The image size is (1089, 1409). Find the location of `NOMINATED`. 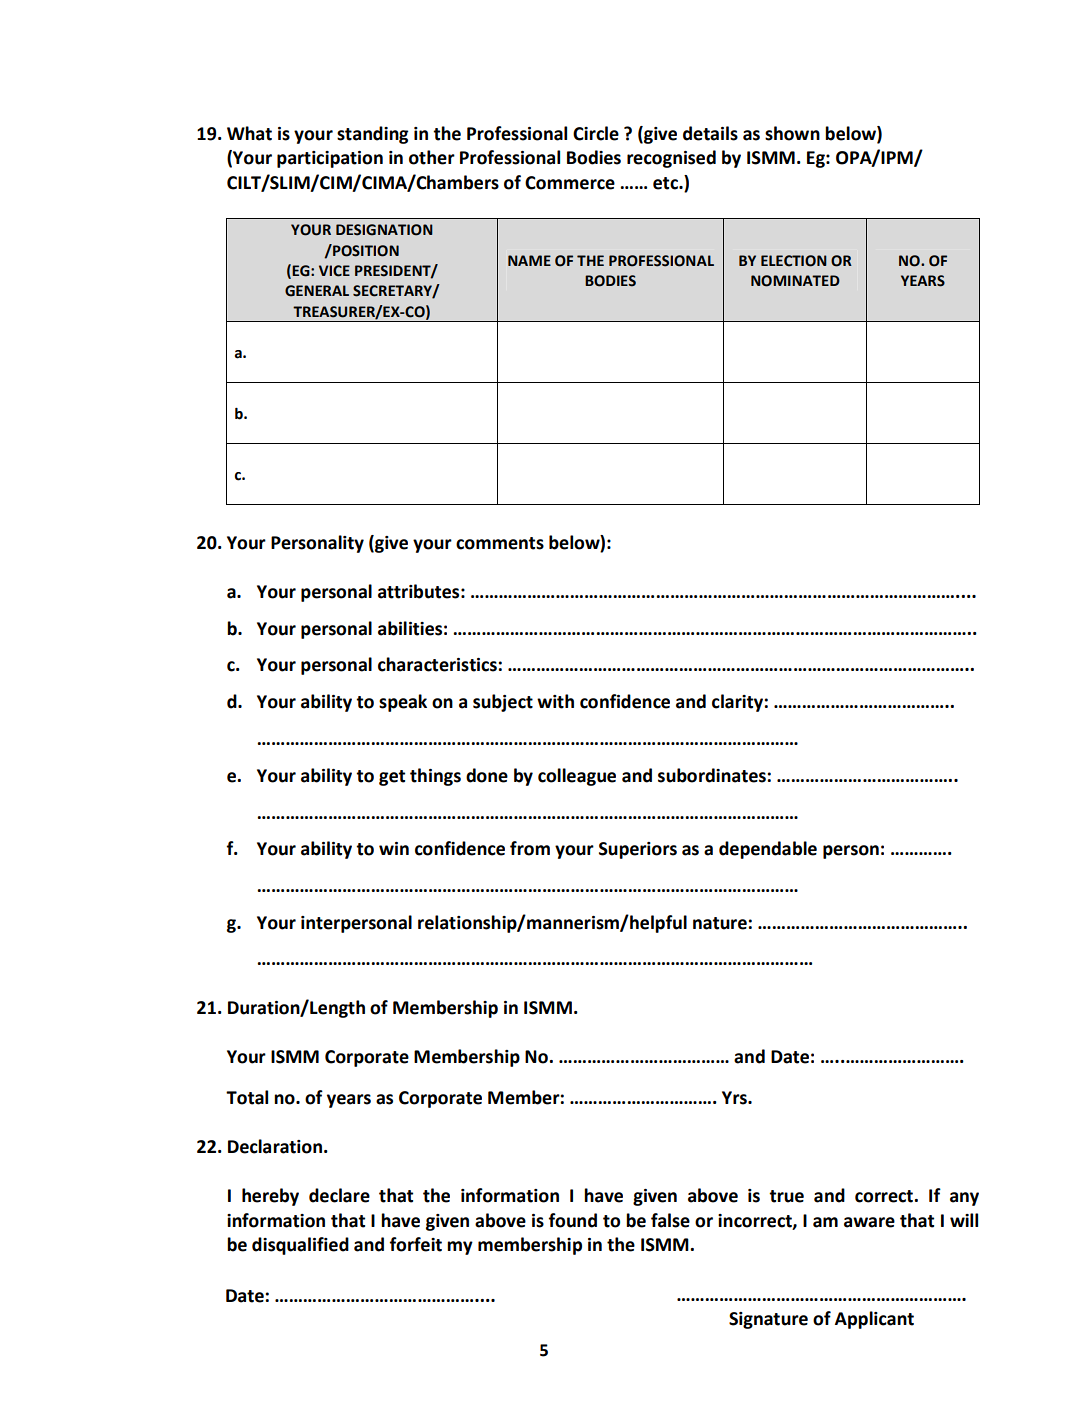

NOMINATED is located at coordinates (795, 281).
